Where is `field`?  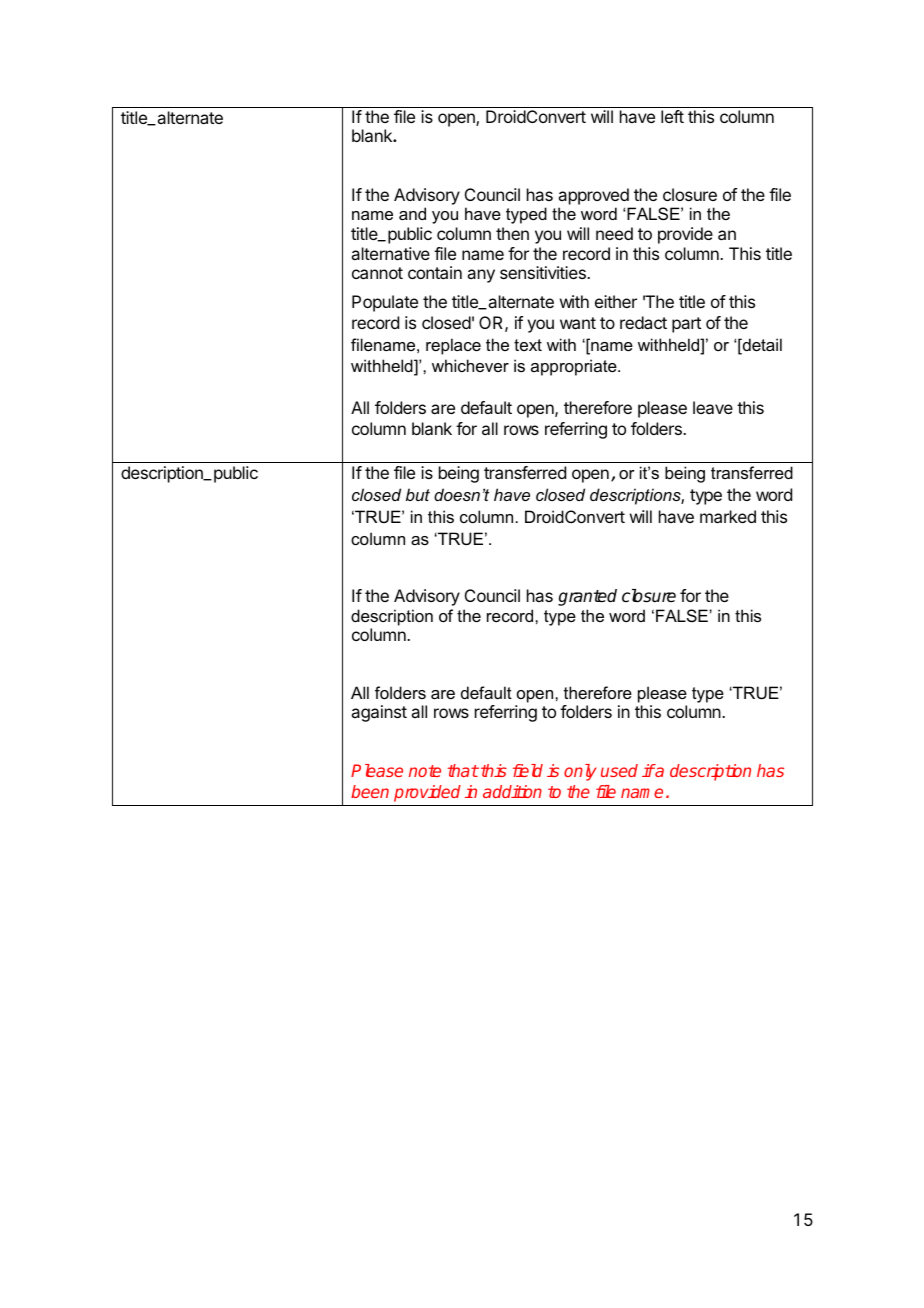 field is located at coordinates (528, 770).
